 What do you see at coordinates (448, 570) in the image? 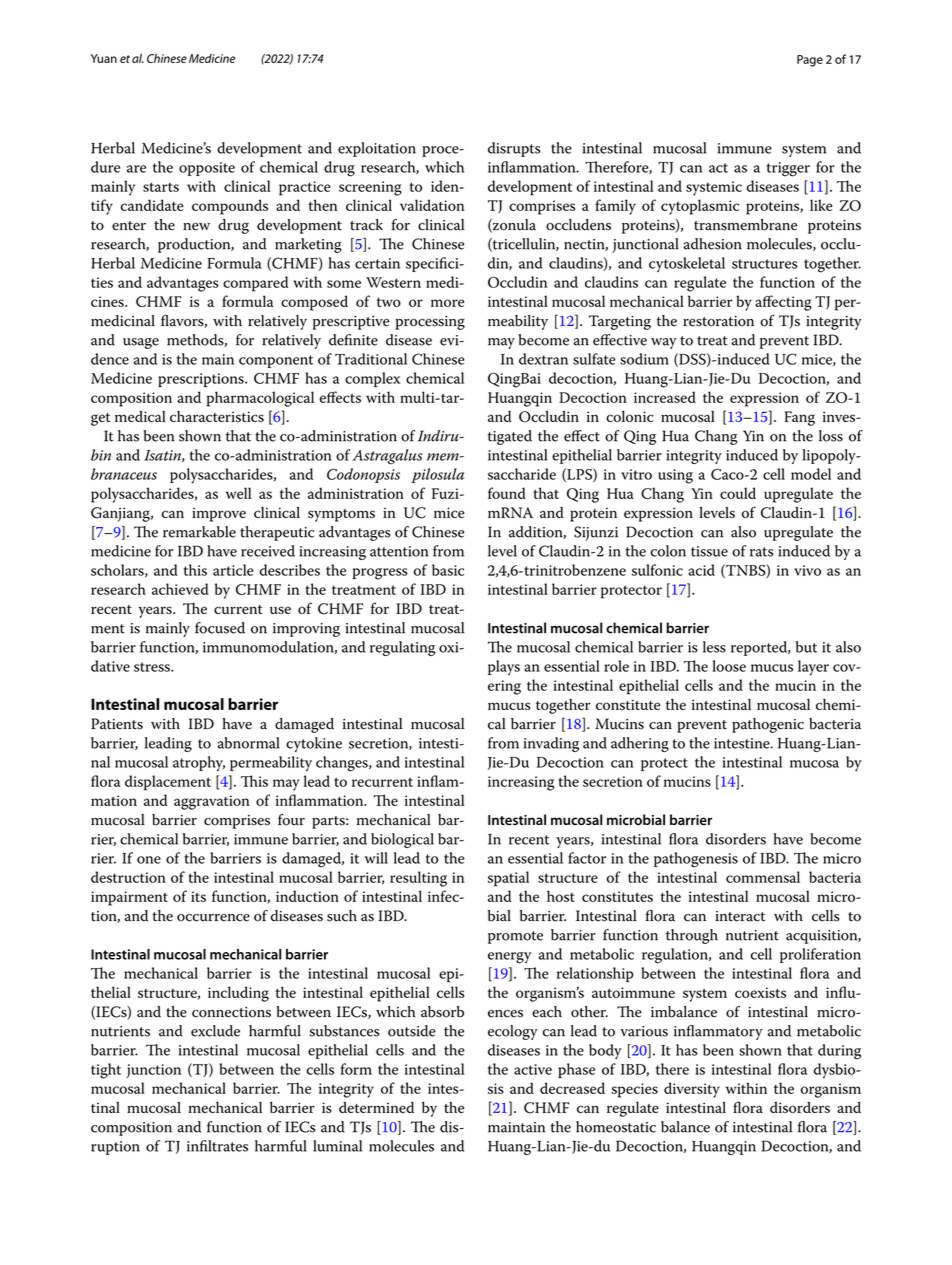
I see `basic` at bounding box center [448, 570].
